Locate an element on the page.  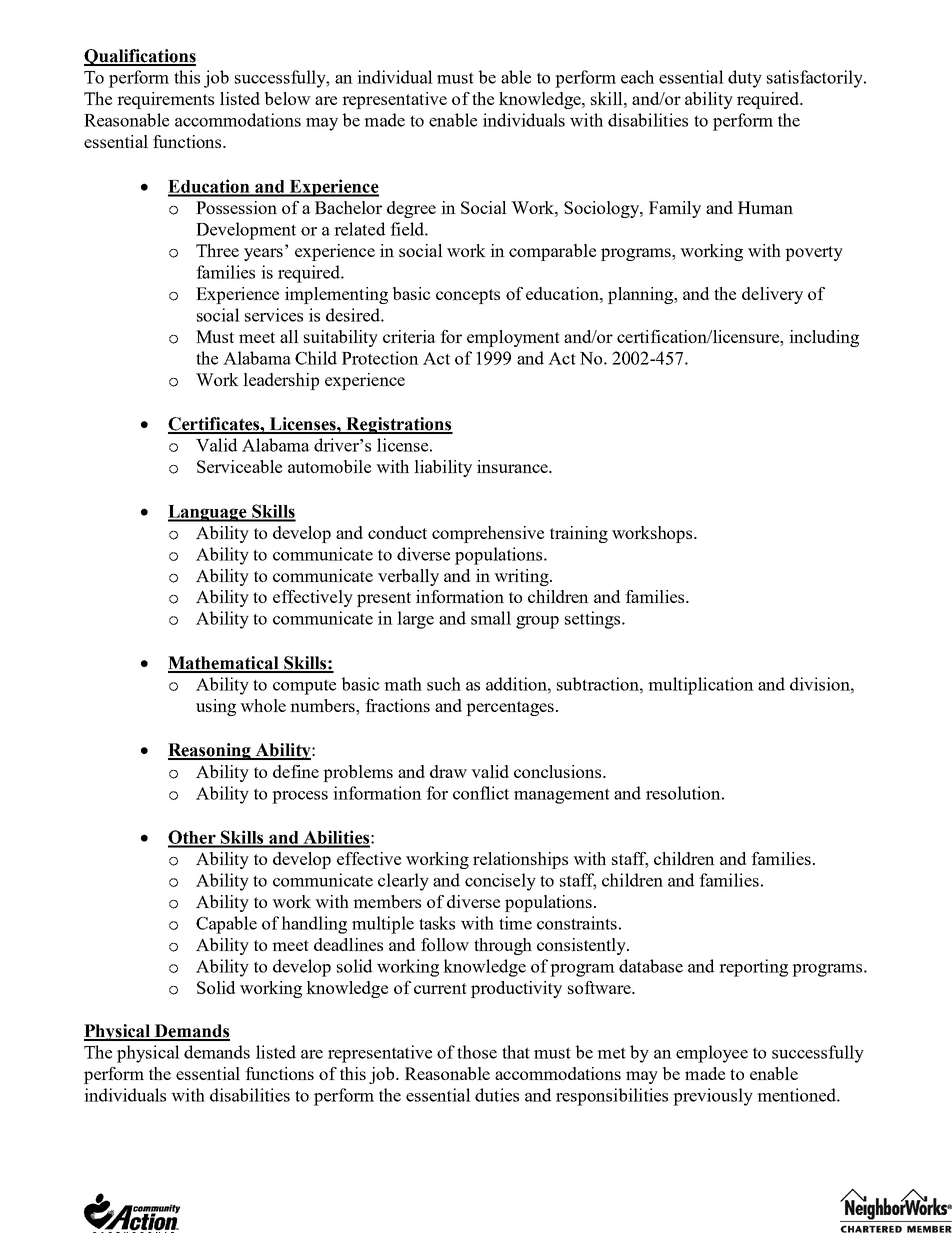
each is located at coordinates (637, 77).
